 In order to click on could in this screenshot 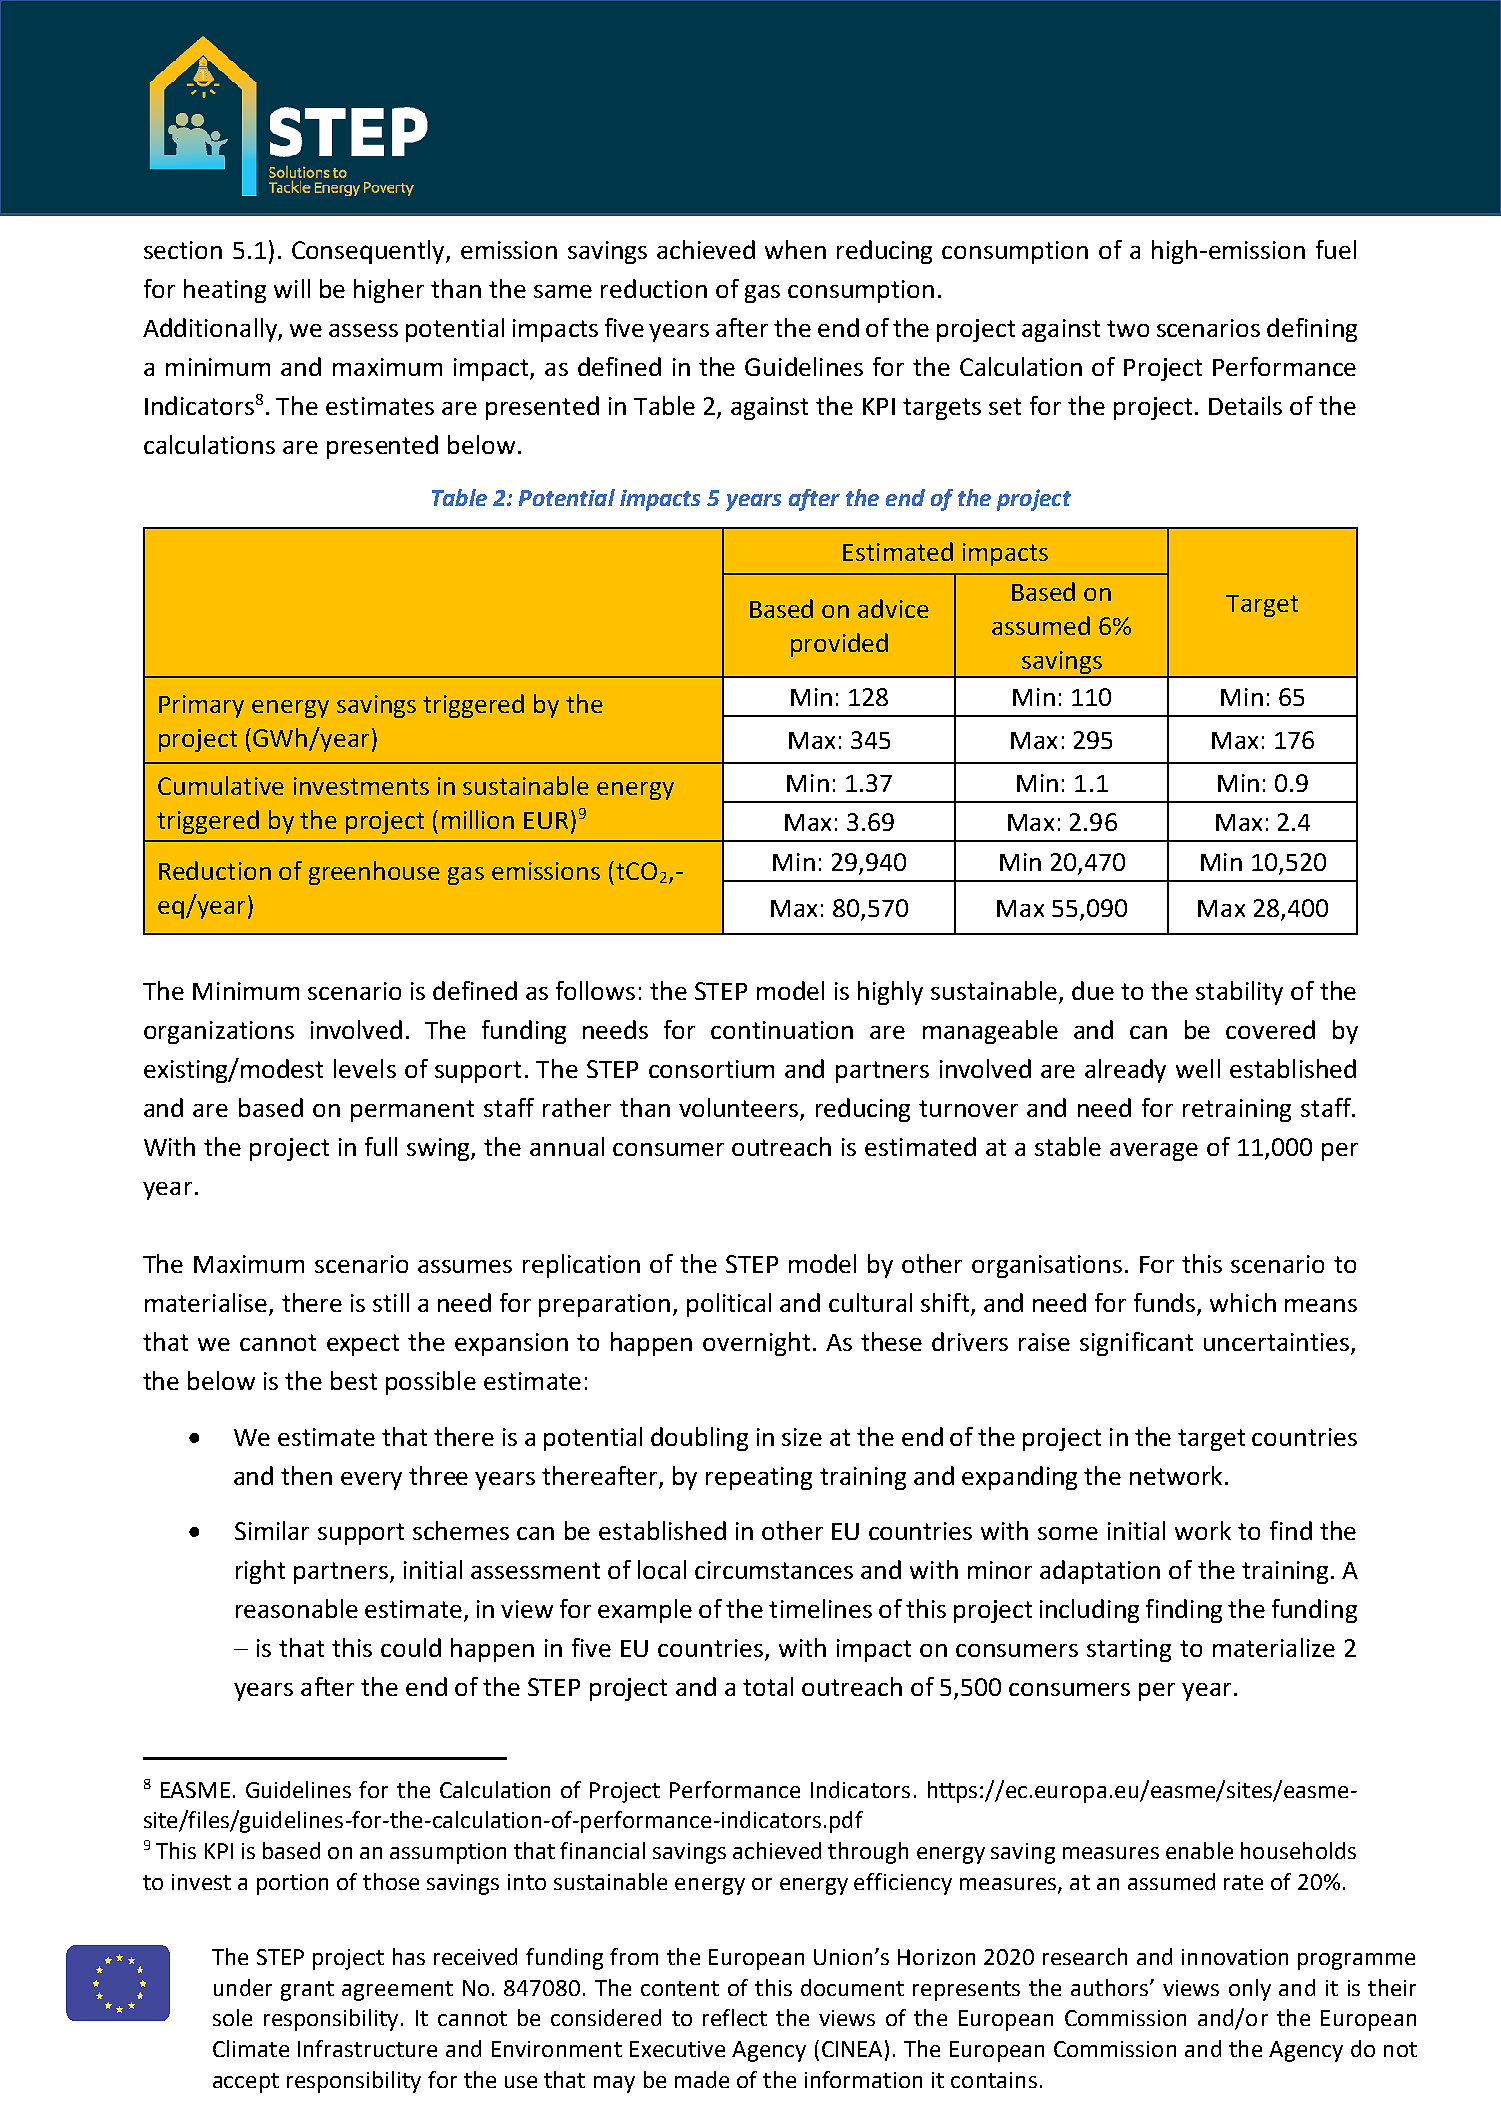, I will do `click(411, 1647)`.
